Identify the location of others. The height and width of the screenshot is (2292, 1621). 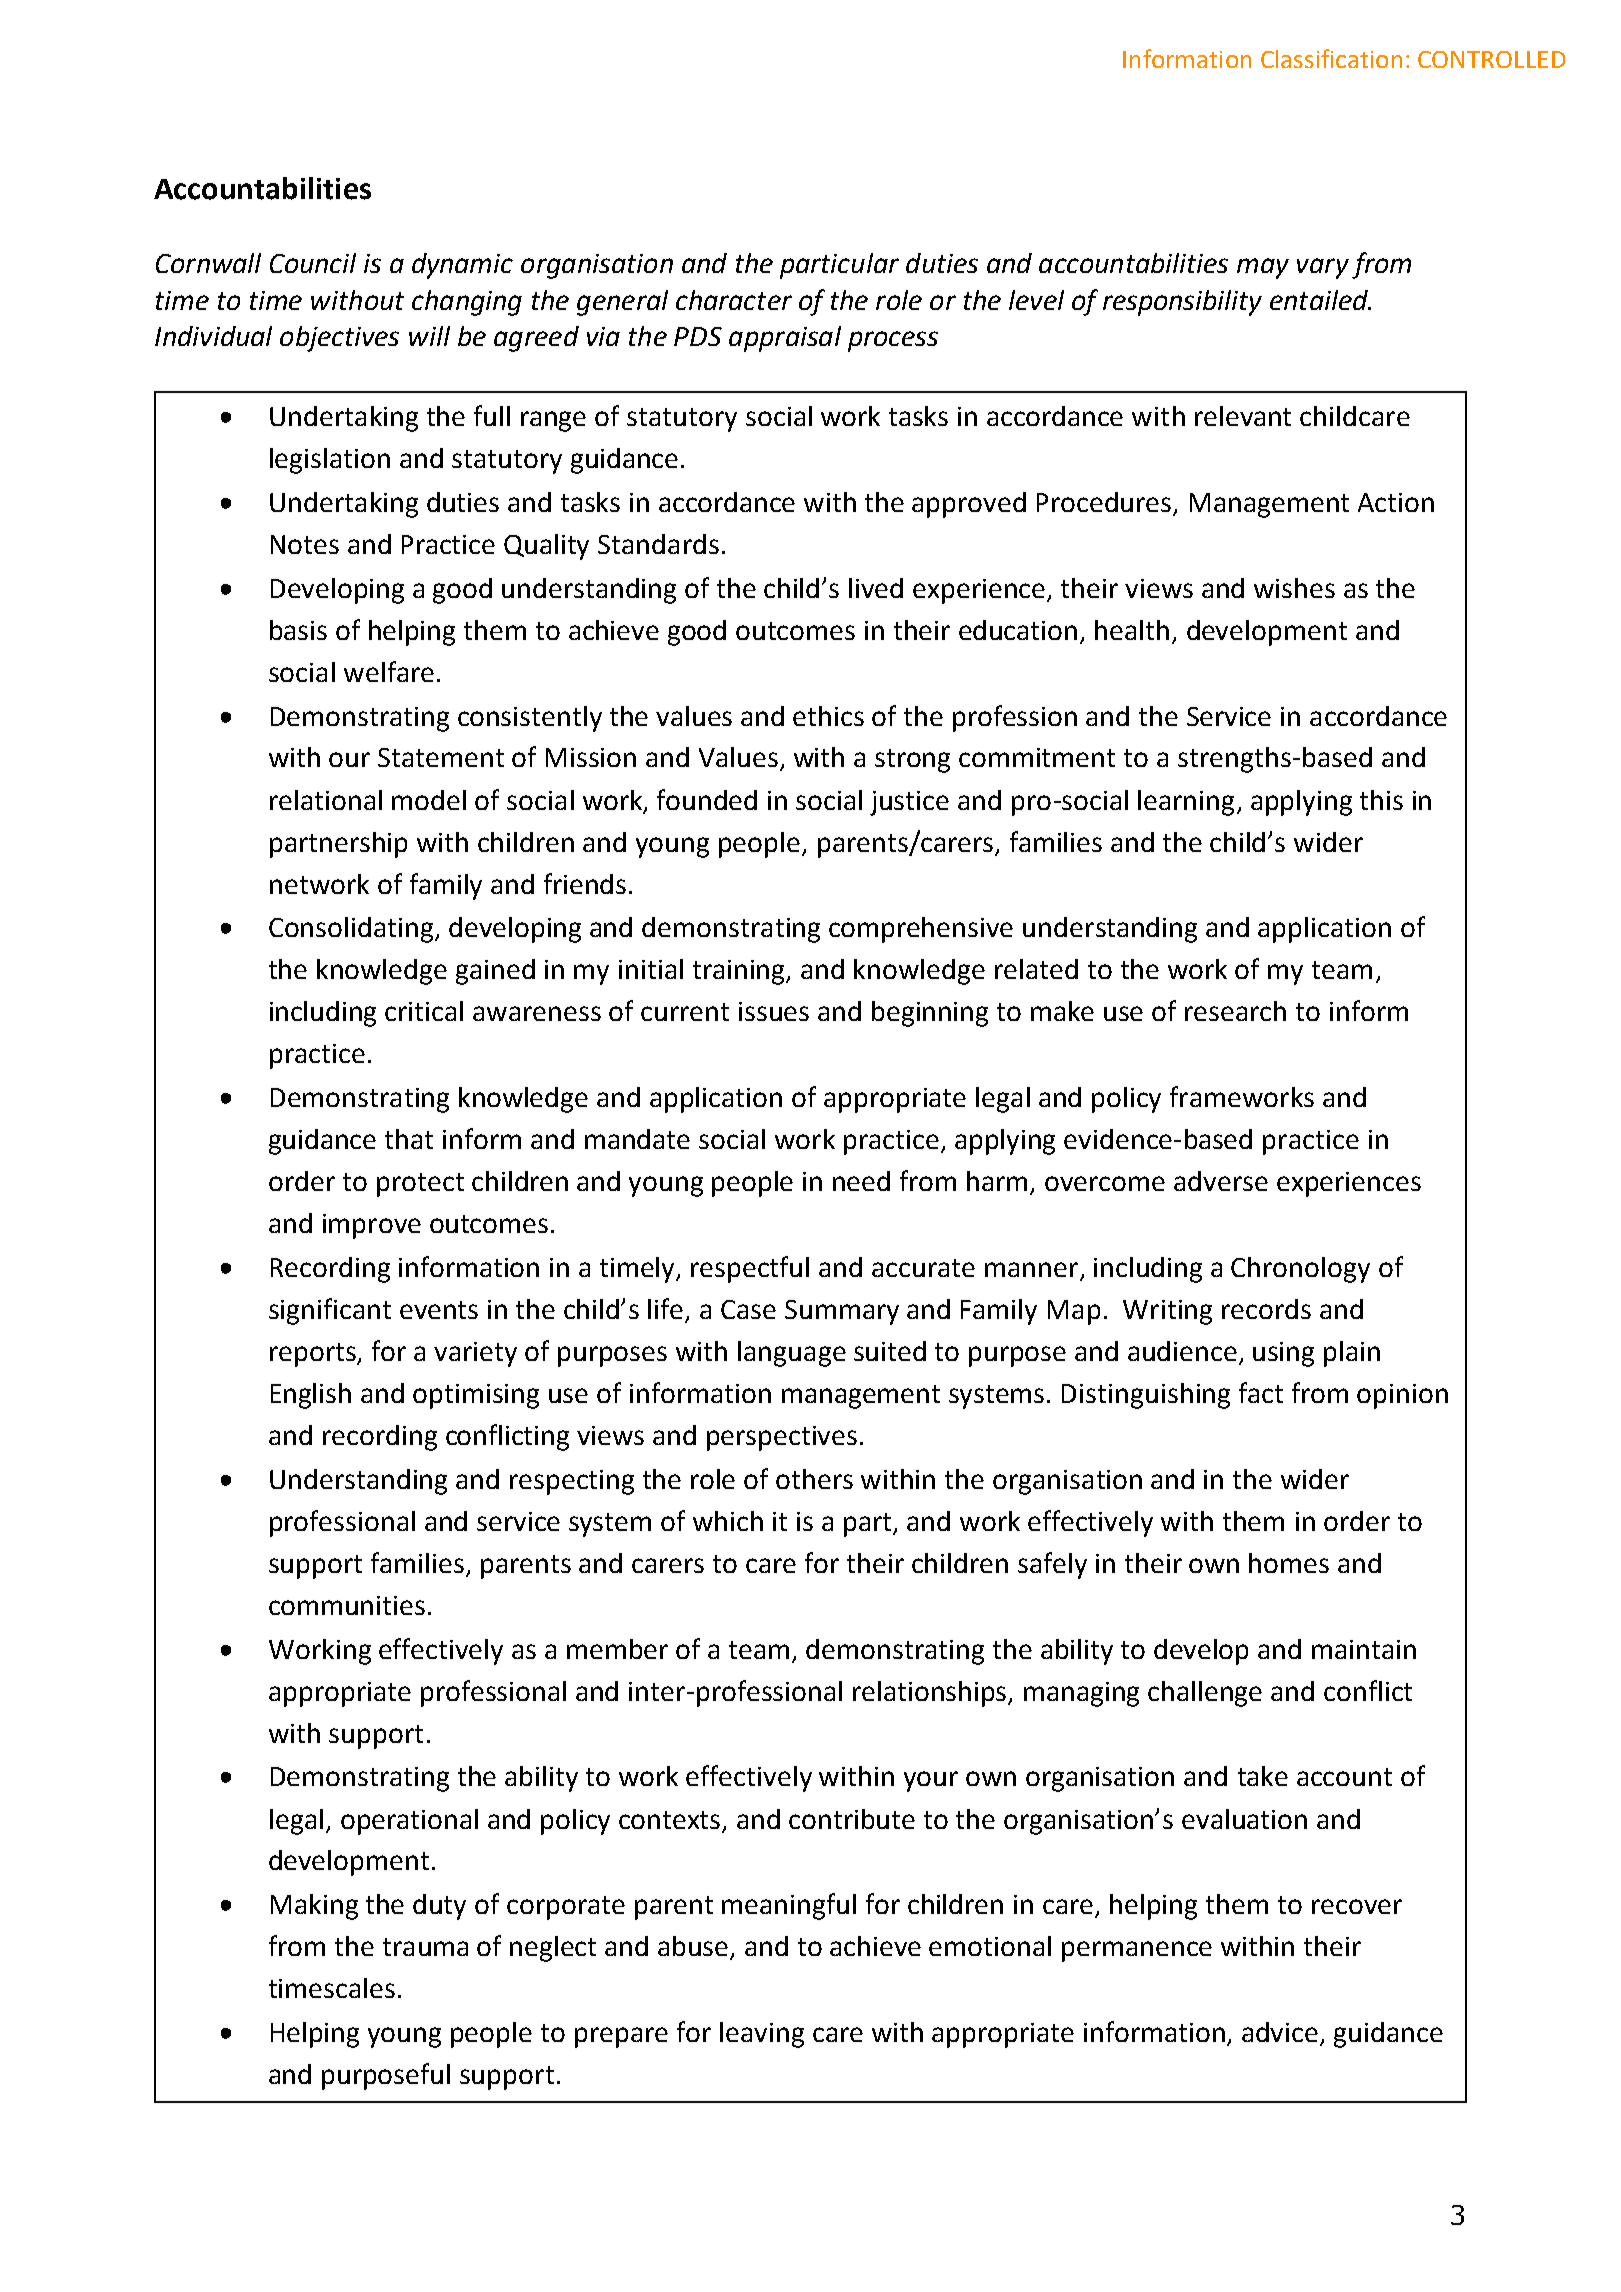
(814, 1479).
